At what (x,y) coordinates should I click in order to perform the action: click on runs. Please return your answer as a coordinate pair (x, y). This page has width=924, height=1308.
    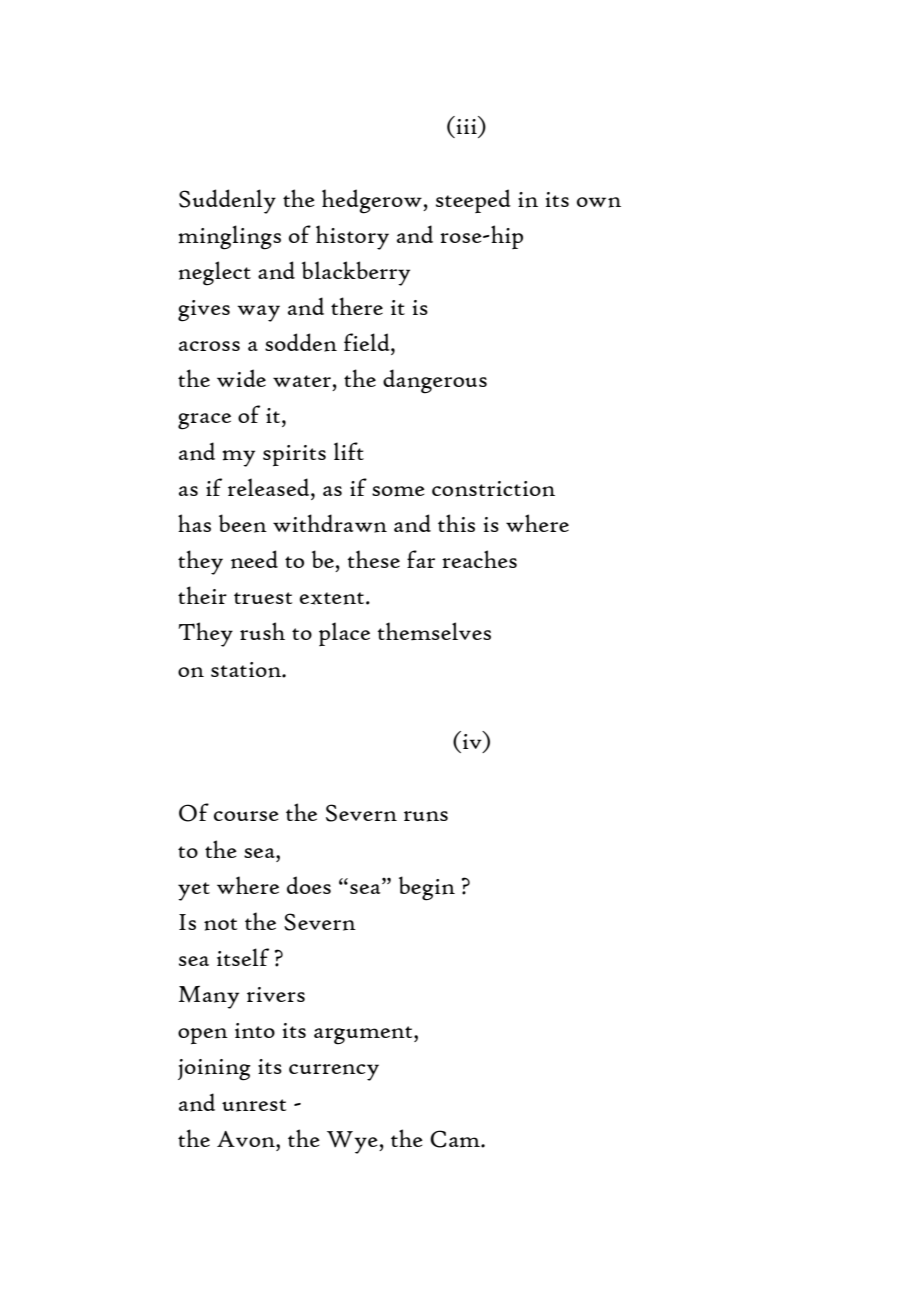
    Looking at the image, I should click on (426, 816).
